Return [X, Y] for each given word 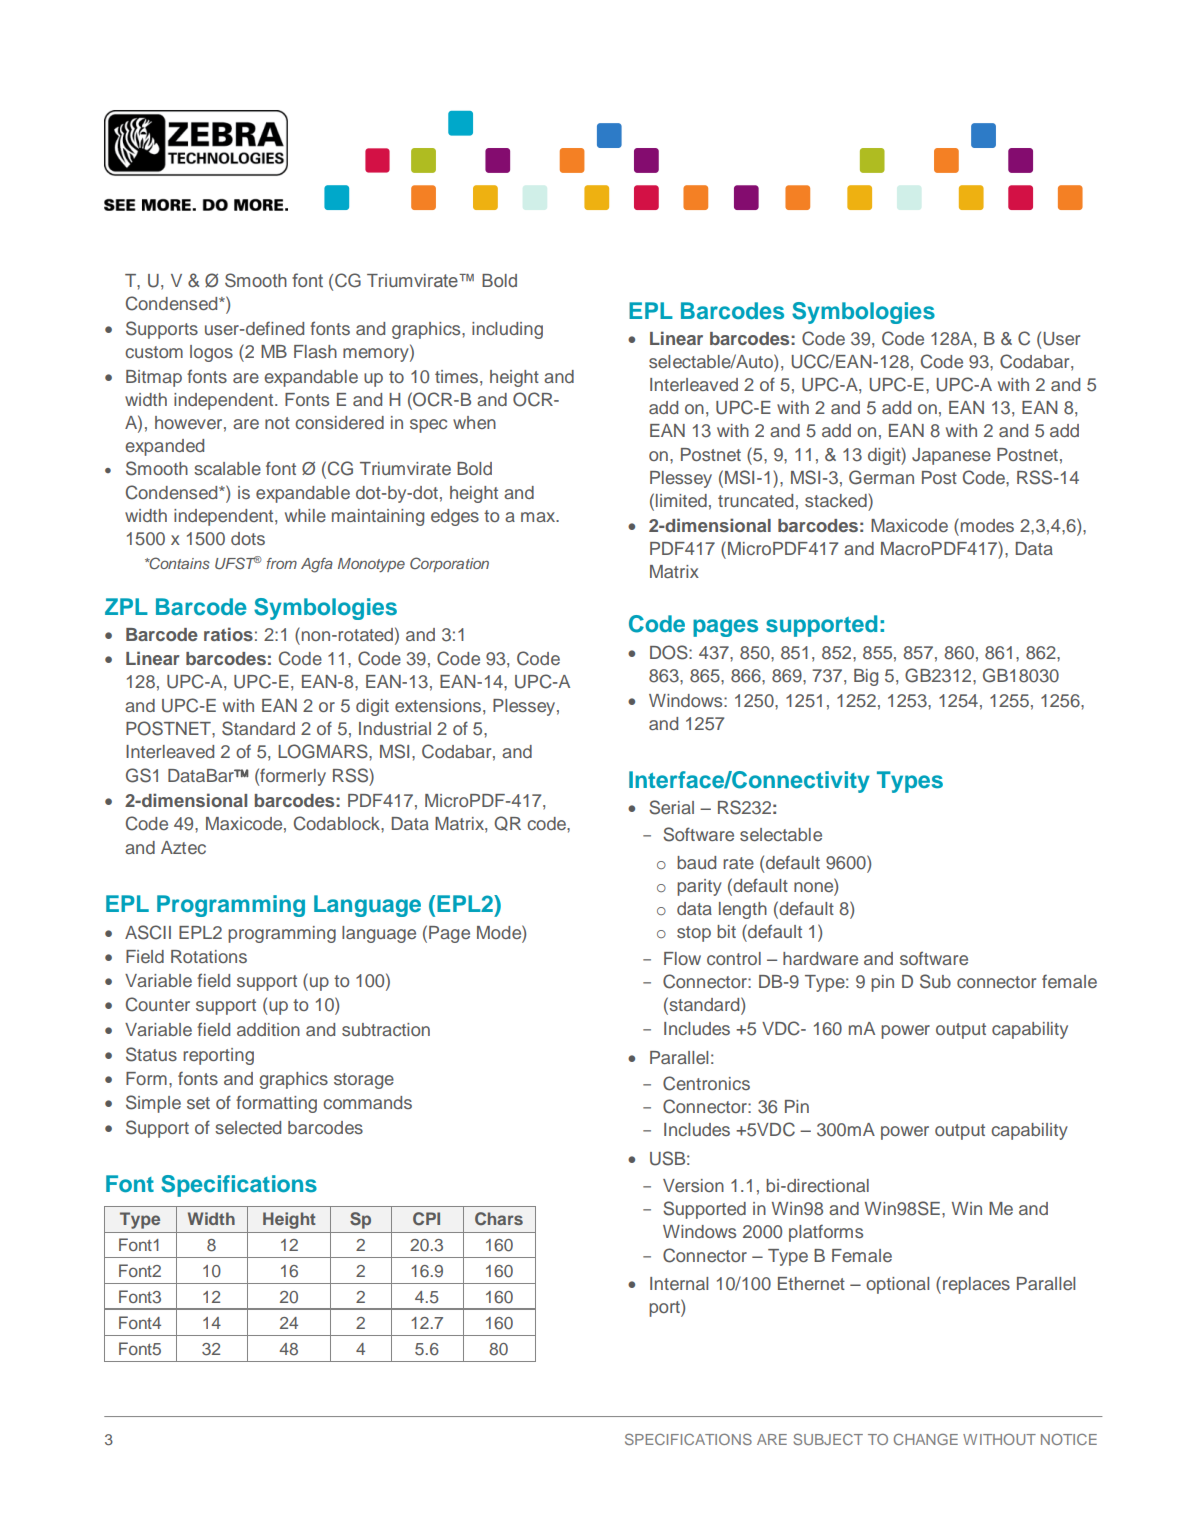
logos [211, 353]
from [281, 563]
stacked [836, 500]
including [507, 330]
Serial [671, 807]
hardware [820, 958]
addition [268, 1029]
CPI [426, 1219]
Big [866, 677]
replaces [976, 1285]
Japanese [951, 456]
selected [248, 1127]
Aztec [183, 847]
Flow [682, 958]
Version [693, 1185]
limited [681, 500]
